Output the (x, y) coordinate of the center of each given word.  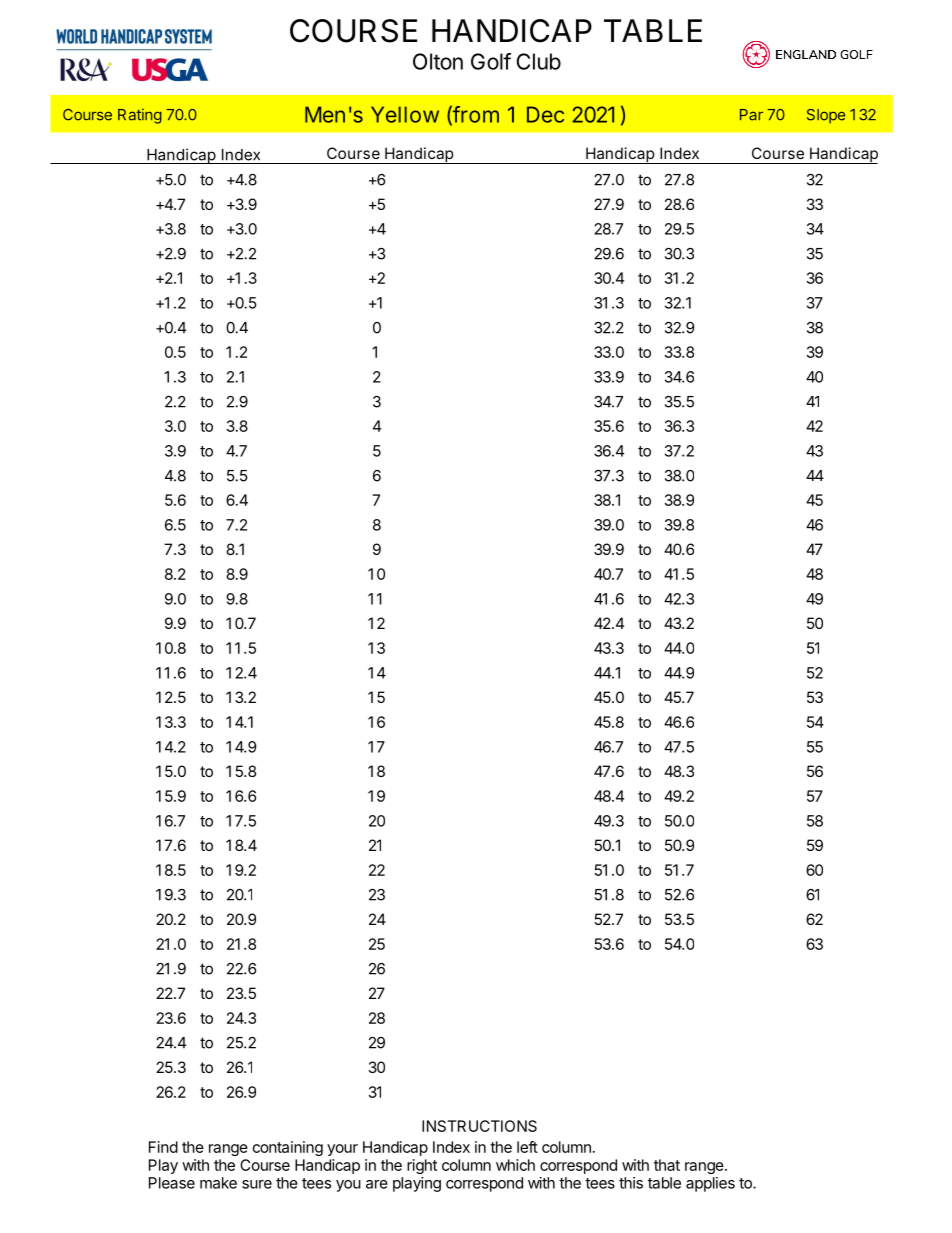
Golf (491, 61)
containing (288, 1148)
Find (163, 1147)
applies (710, 1184)
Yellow (405, 114)
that (667, 1165)
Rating (140, 116)
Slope (826, 116)
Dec (545, 114)
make (218, 1183)
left (527, 1147)
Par (751, 115)
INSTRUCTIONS (479, 1126)
